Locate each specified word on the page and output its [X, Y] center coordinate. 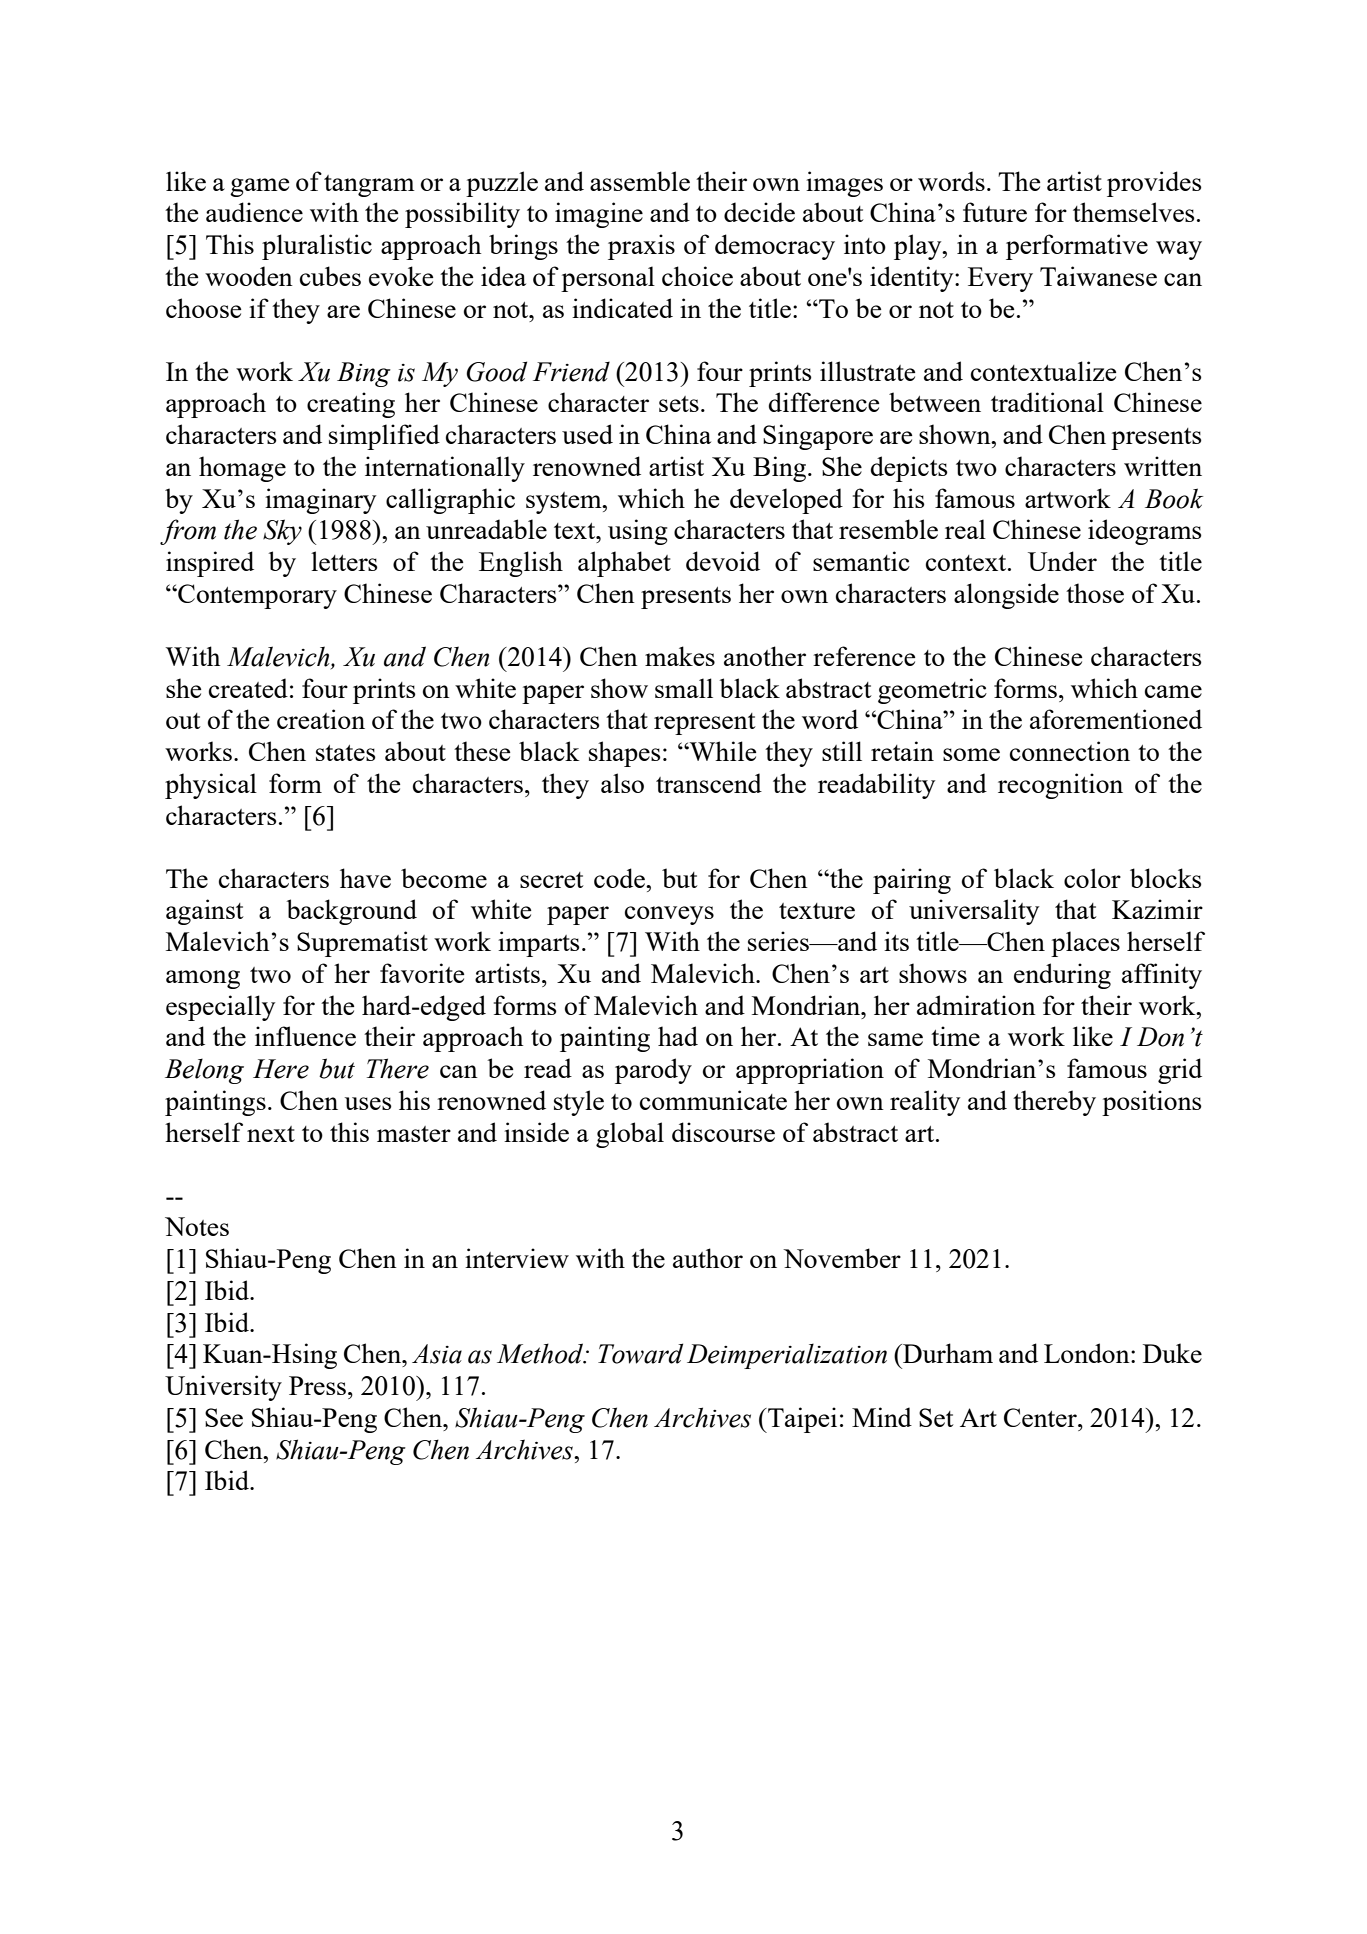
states [346, 753]
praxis [641, 247]
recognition [1060, 786]
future [995, 212]
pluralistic [317, 247]
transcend [709, 783]
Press [317, 1385]
